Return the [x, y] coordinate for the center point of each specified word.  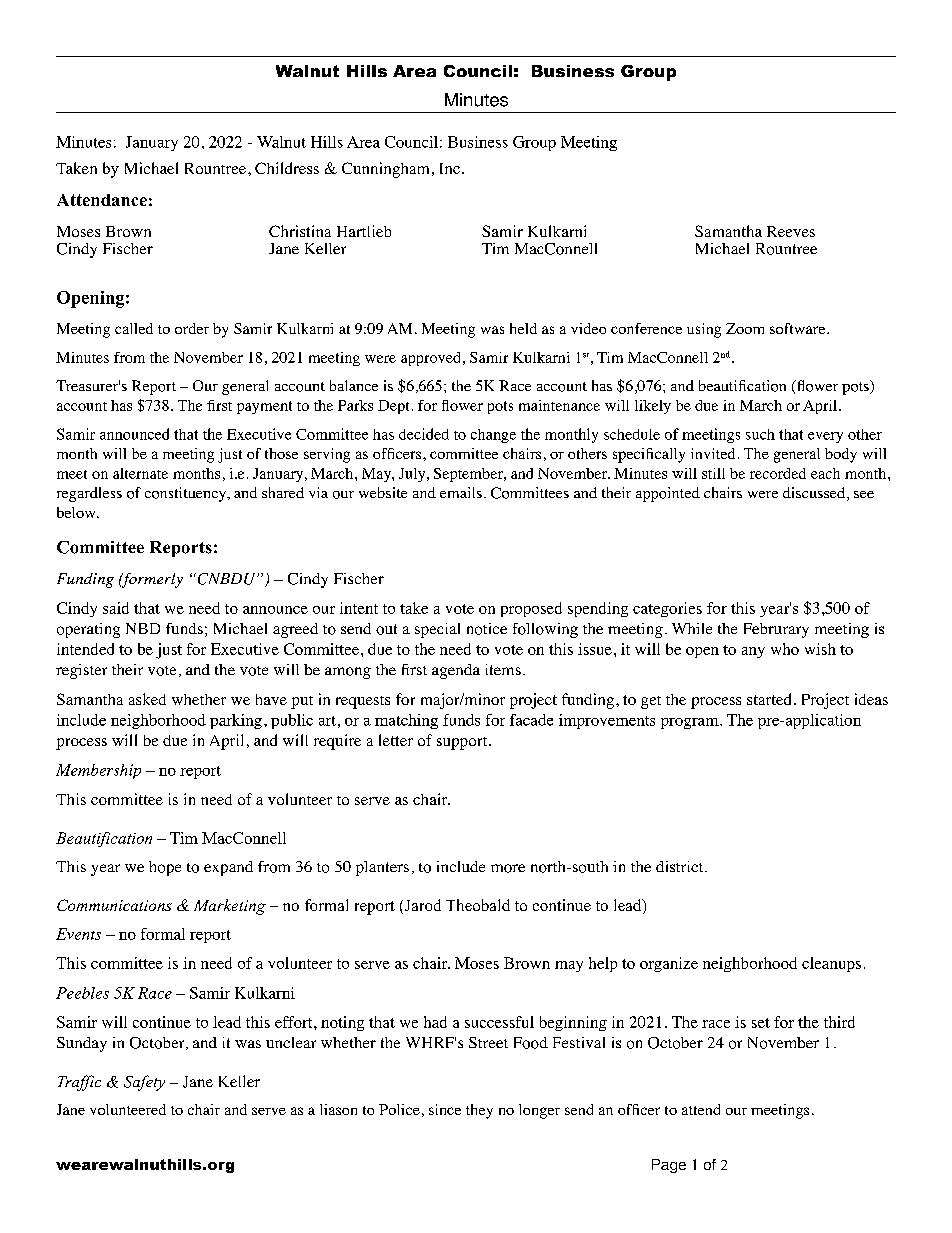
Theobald [478, 905]
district [681, 866]
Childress [287, 168]
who [785, 649]
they [479, 1111]
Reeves [791, 231]
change [493, 436]
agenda [456, 671]
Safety [144, 1083]
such [760, 434]
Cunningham [385, 170]
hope [165, 868]
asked [147, 699]
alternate [140, 473]
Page [669, 1166]
